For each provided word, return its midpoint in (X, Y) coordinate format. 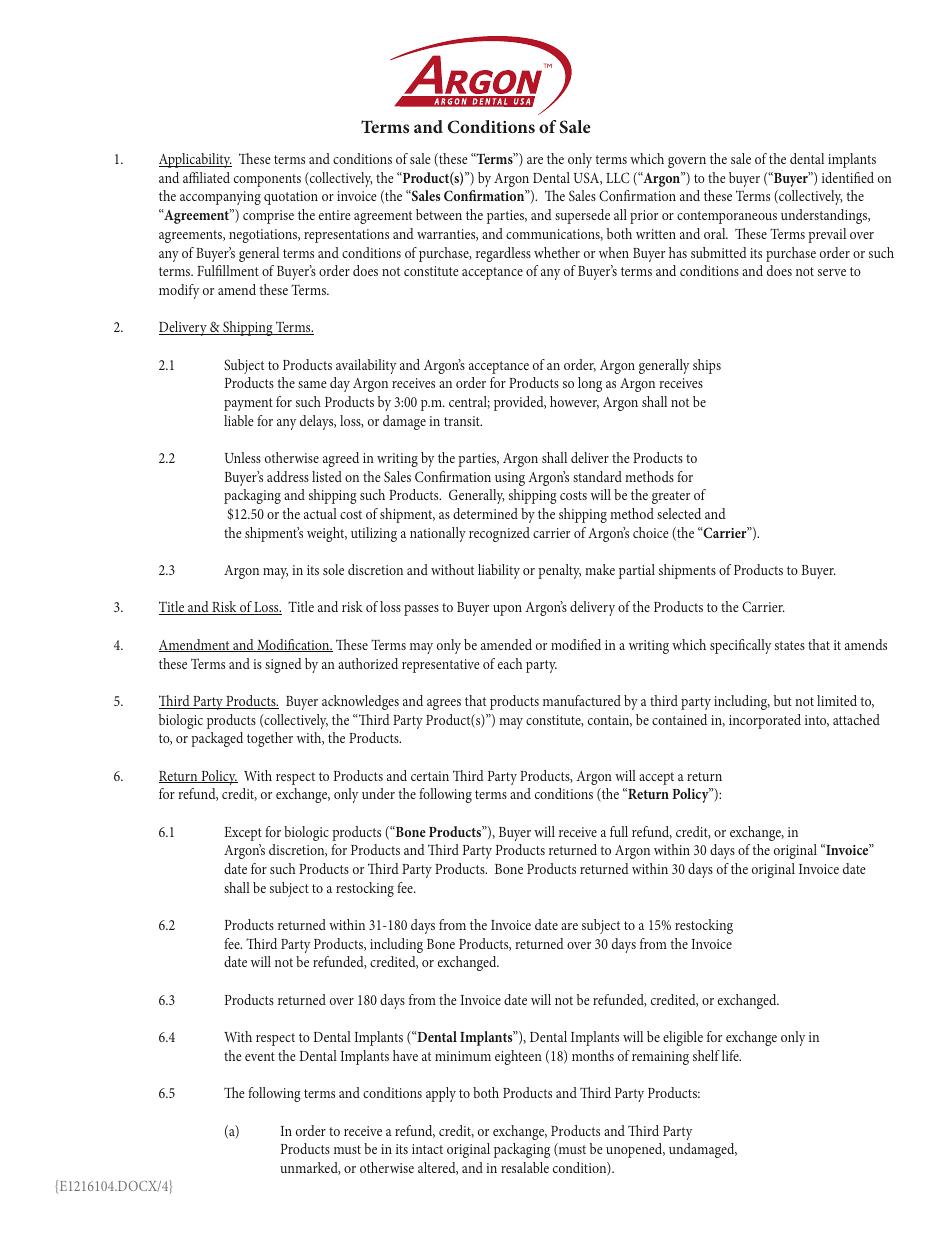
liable (238, 420)
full (619, 831)
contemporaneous (727, 217)
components (267, 180)
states (790, 645)
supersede (582, 216)
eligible (683, 1038)
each (510, 663)
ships (707, 366)
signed (283, 665)
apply (441, 1094)
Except (243, 834)
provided (520, 403)
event (260, 1056)
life (731, 1055)
